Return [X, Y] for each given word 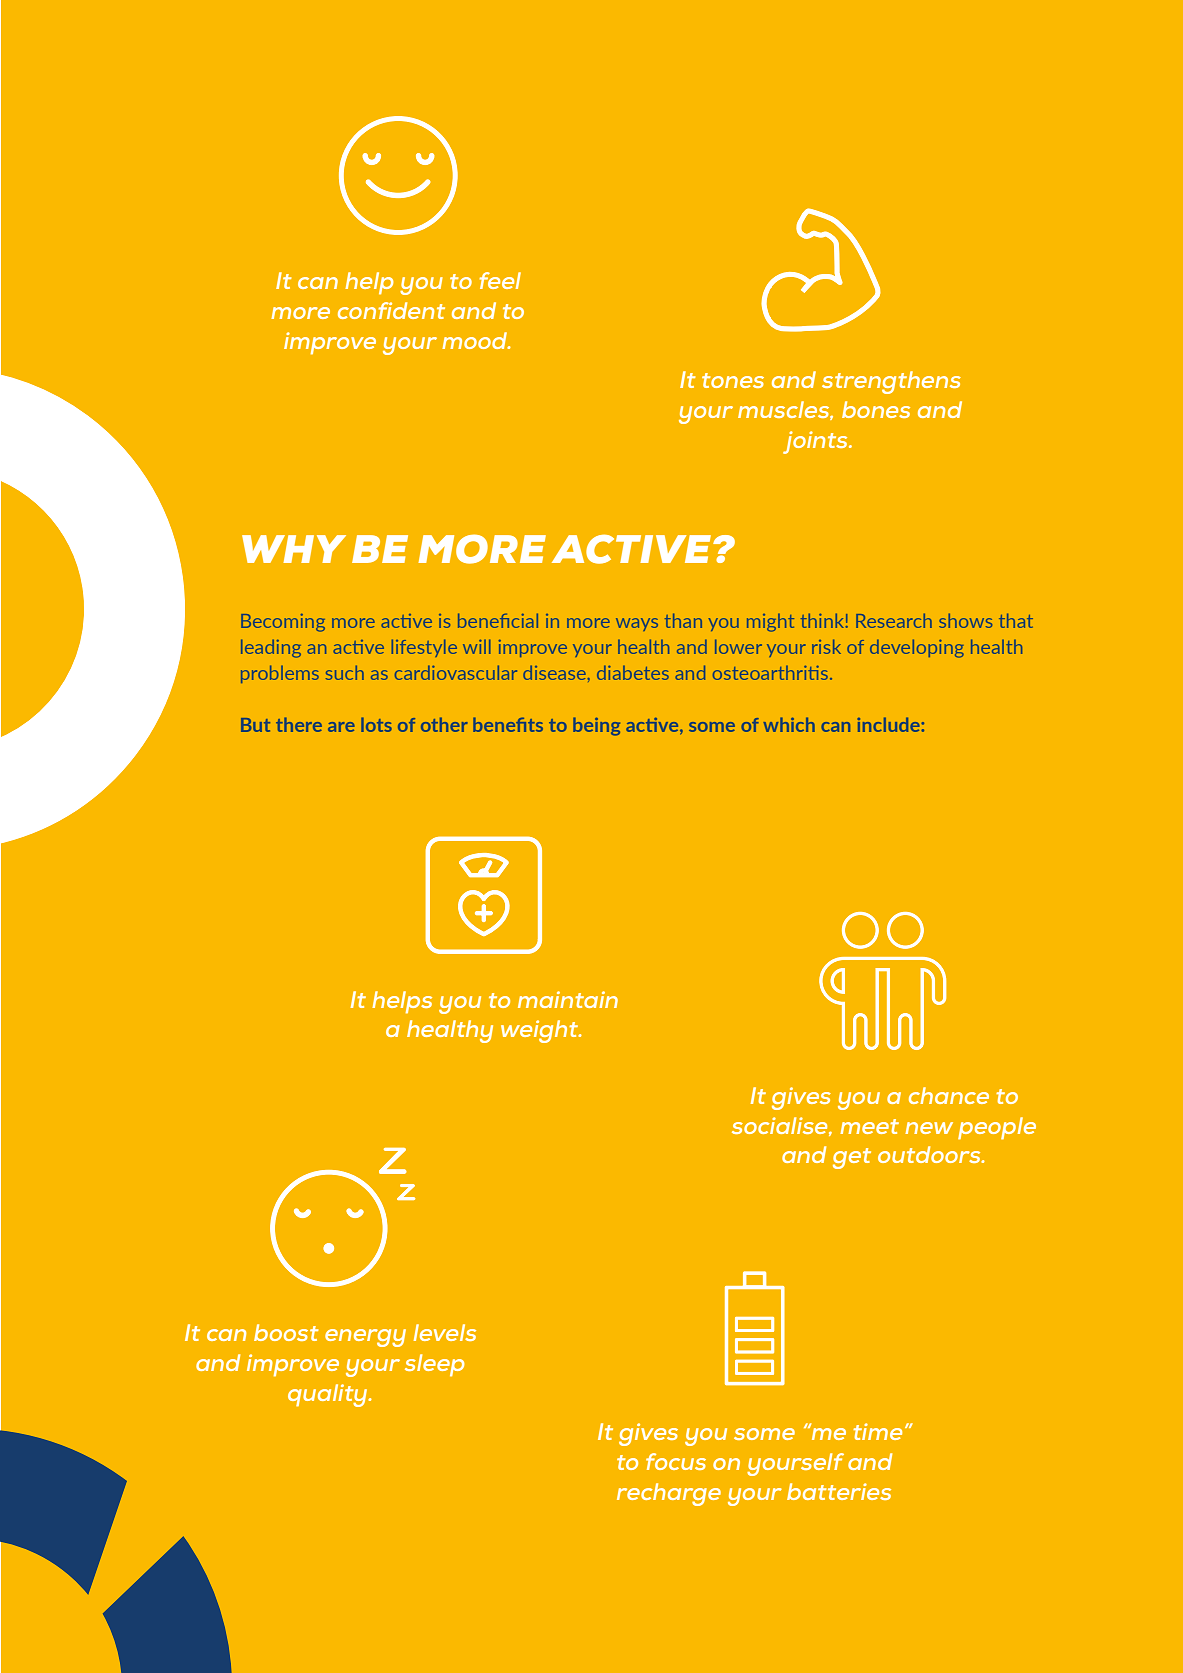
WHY [294, 549]
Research [894, 621]
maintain [568, 999]
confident [391, 310]
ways [637, 624]
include [889, 724]
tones [733, 380]
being [596, 726]
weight [541, 1031]
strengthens [891, 382]
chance [949, 1095]
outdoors [930, 1154]
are [341, 727]
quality [329, 1395]
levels [445, 1332]
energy [365, 1338]
